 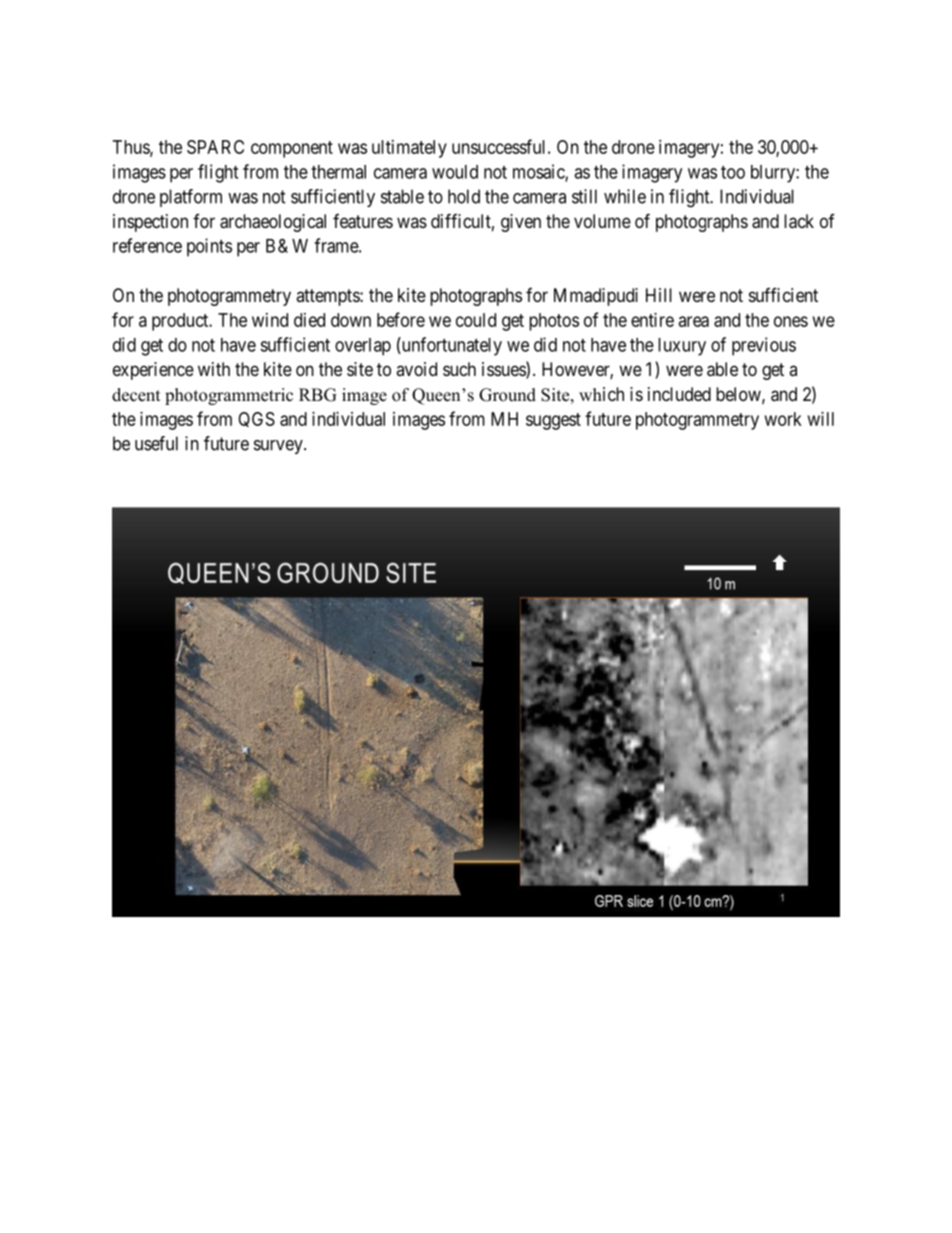 What do you see at coordinates (181, 322) in the screenshot?
I see `product` at bounding box center [181, 322].
